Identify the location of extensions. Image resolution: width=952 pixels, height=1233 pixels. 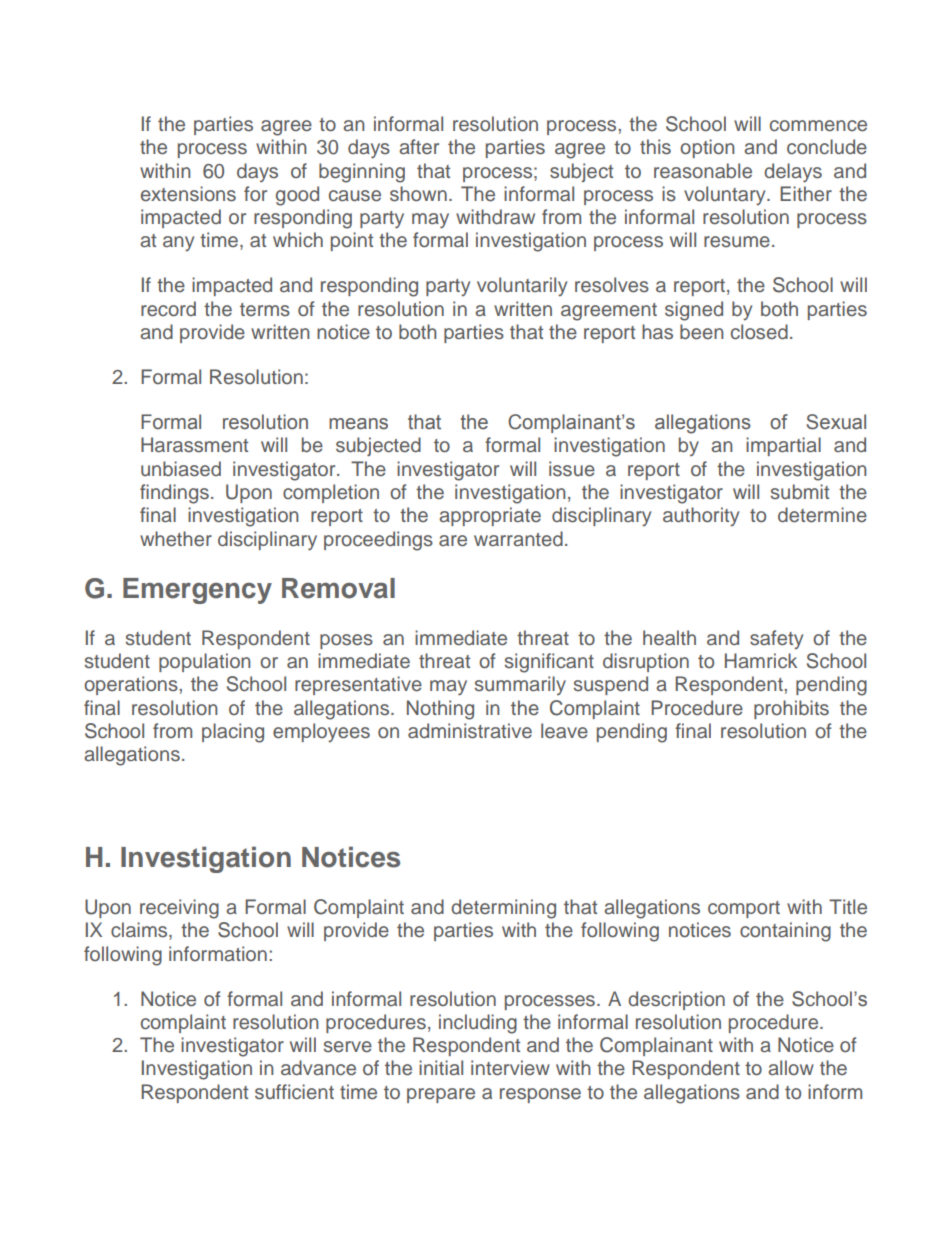
(188, 194).
